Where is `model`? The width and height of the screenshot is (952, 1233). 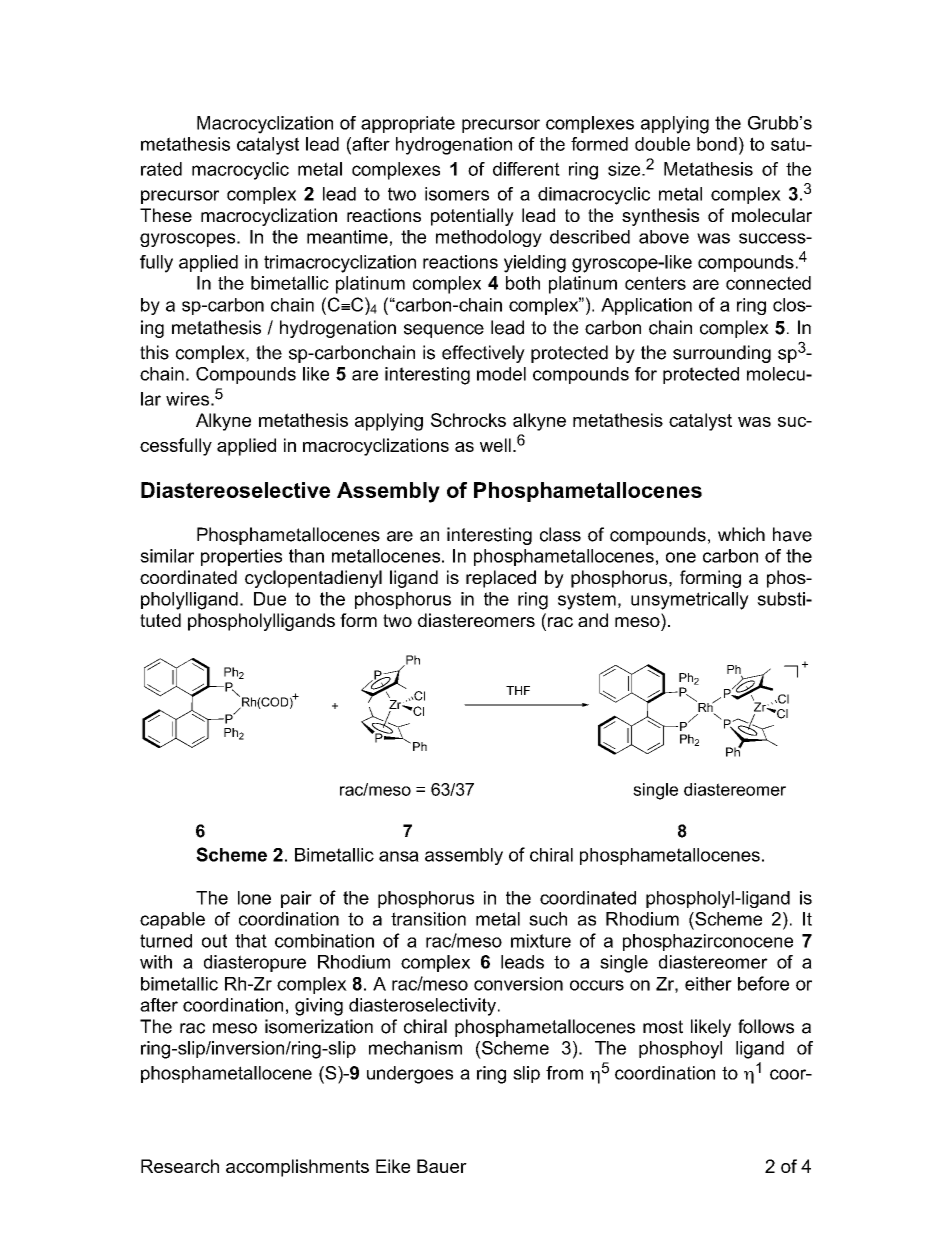
model is located at coordinates (501, 374).
